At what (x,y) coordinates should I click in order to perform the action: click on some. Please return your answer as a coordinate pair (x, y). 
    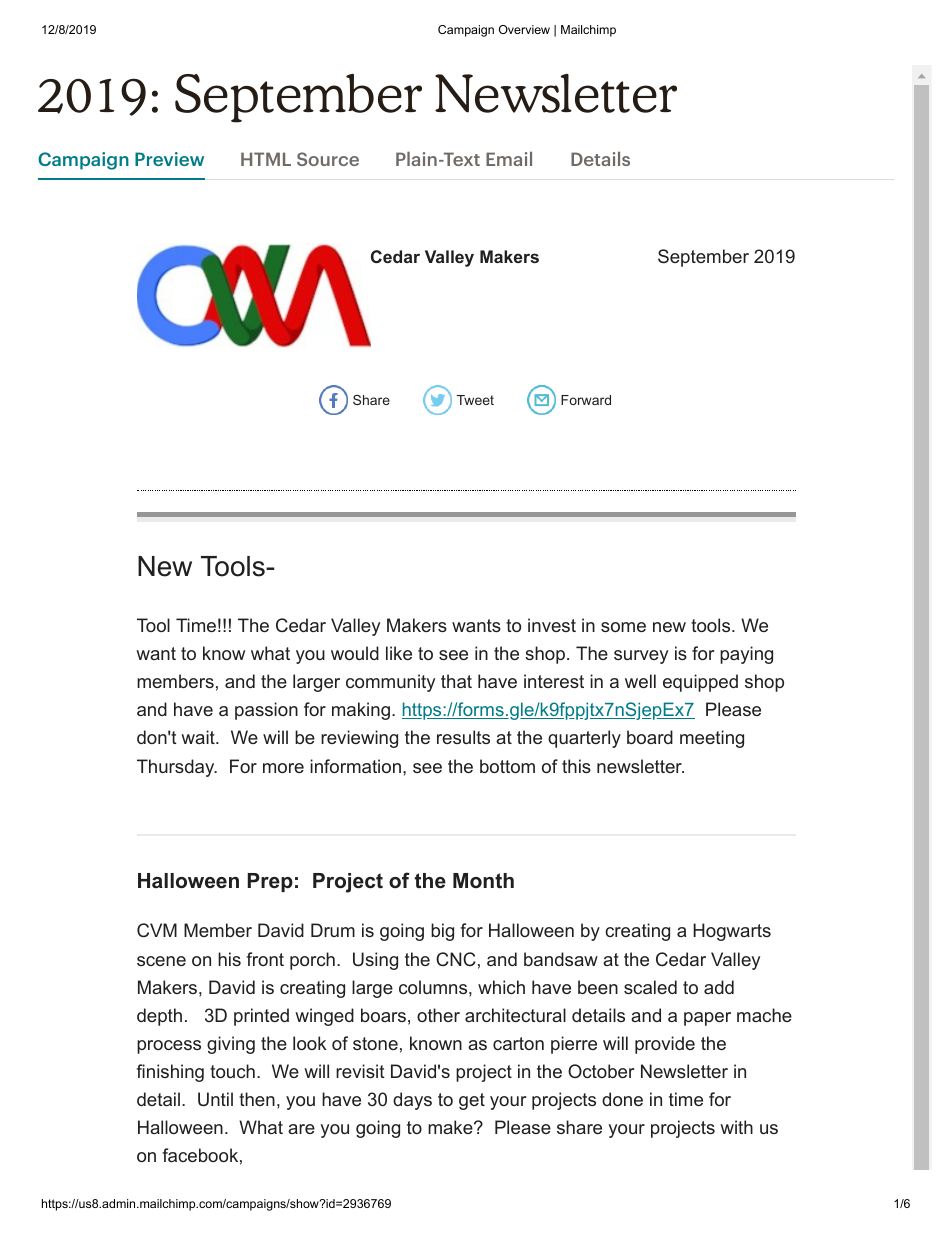
    Looking at the image, I should click on (623, 627).
